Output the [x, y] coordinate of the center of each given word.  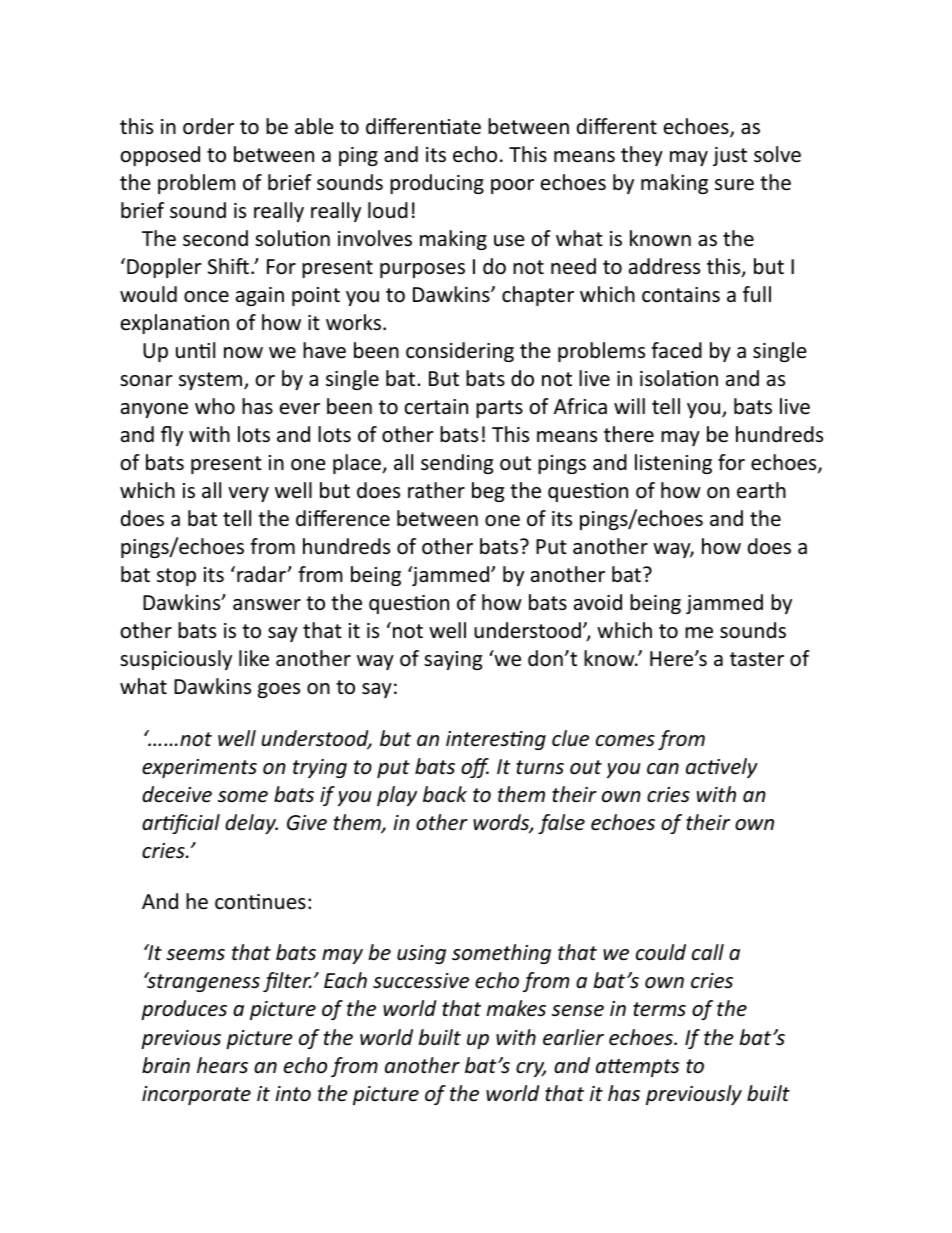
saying [453, 660]
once [206, 297]
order [208, 126]
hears [222, 1065]
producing [437, 184]
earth [761, 490]
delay [251, 824]
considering [460, 352]
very [248, 494]
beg [488, 492]
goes [279, 690]
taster [757, 659]
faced [676, 350]
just [730, 156]
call [708, 952]
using [421, 954]
